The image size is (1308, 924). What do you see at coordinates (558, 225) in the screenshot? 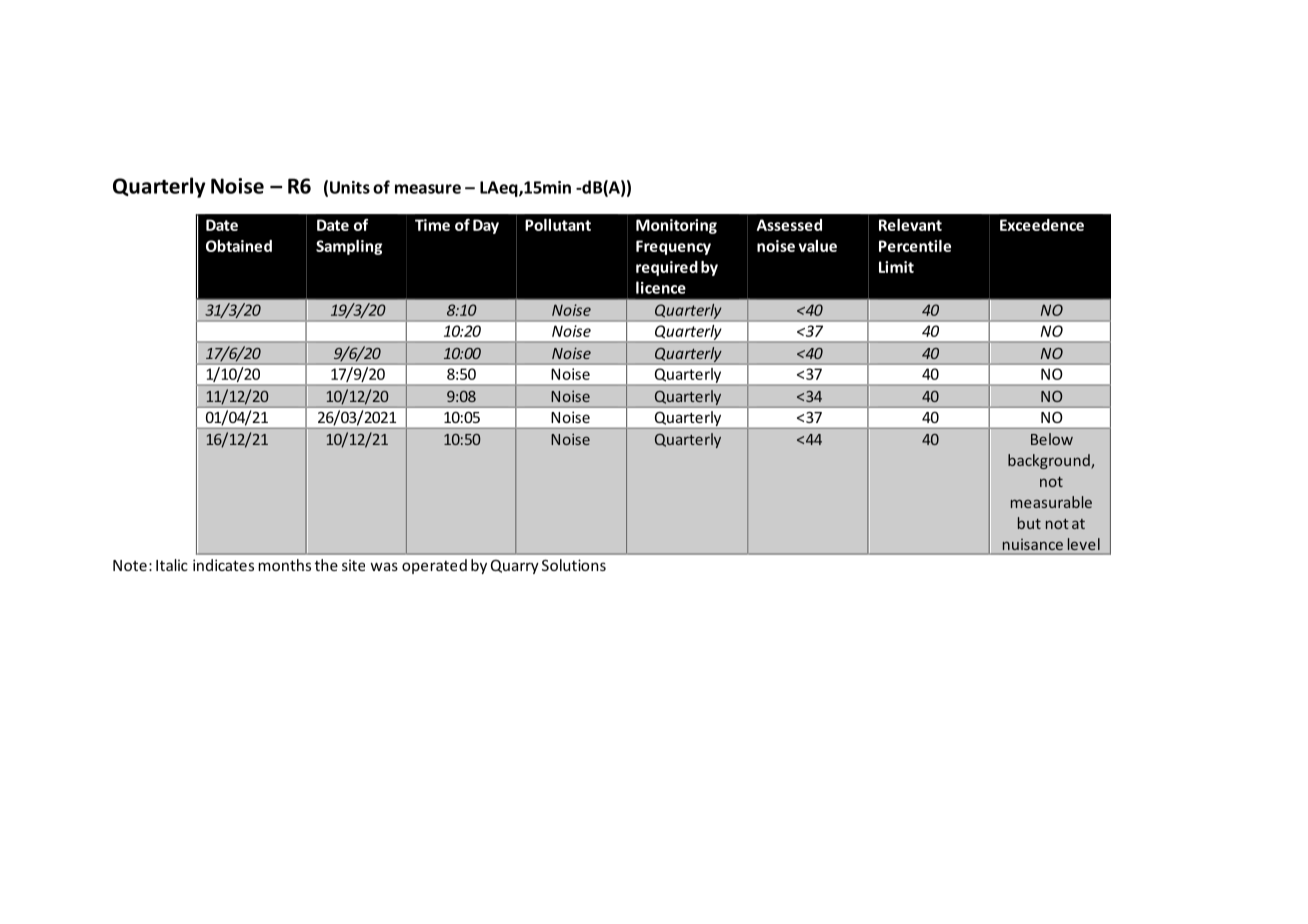
I see `Pollutant` at bounding box center [558, 225].
